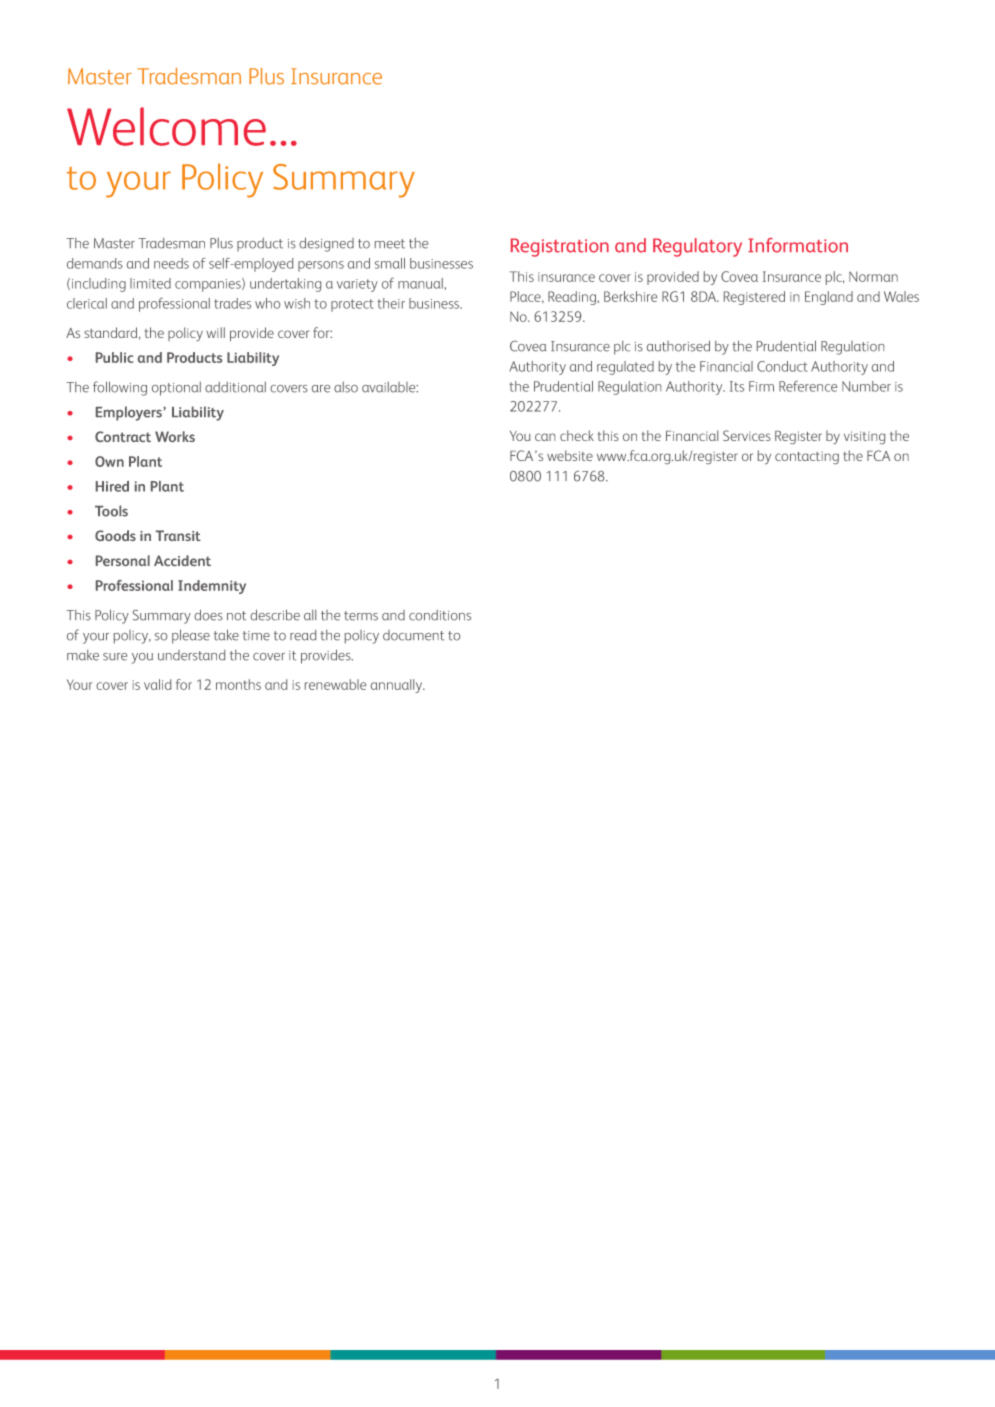  Describe the element at coordinates (782, 366) in the screenshot. I see `Conduct` at that location.
